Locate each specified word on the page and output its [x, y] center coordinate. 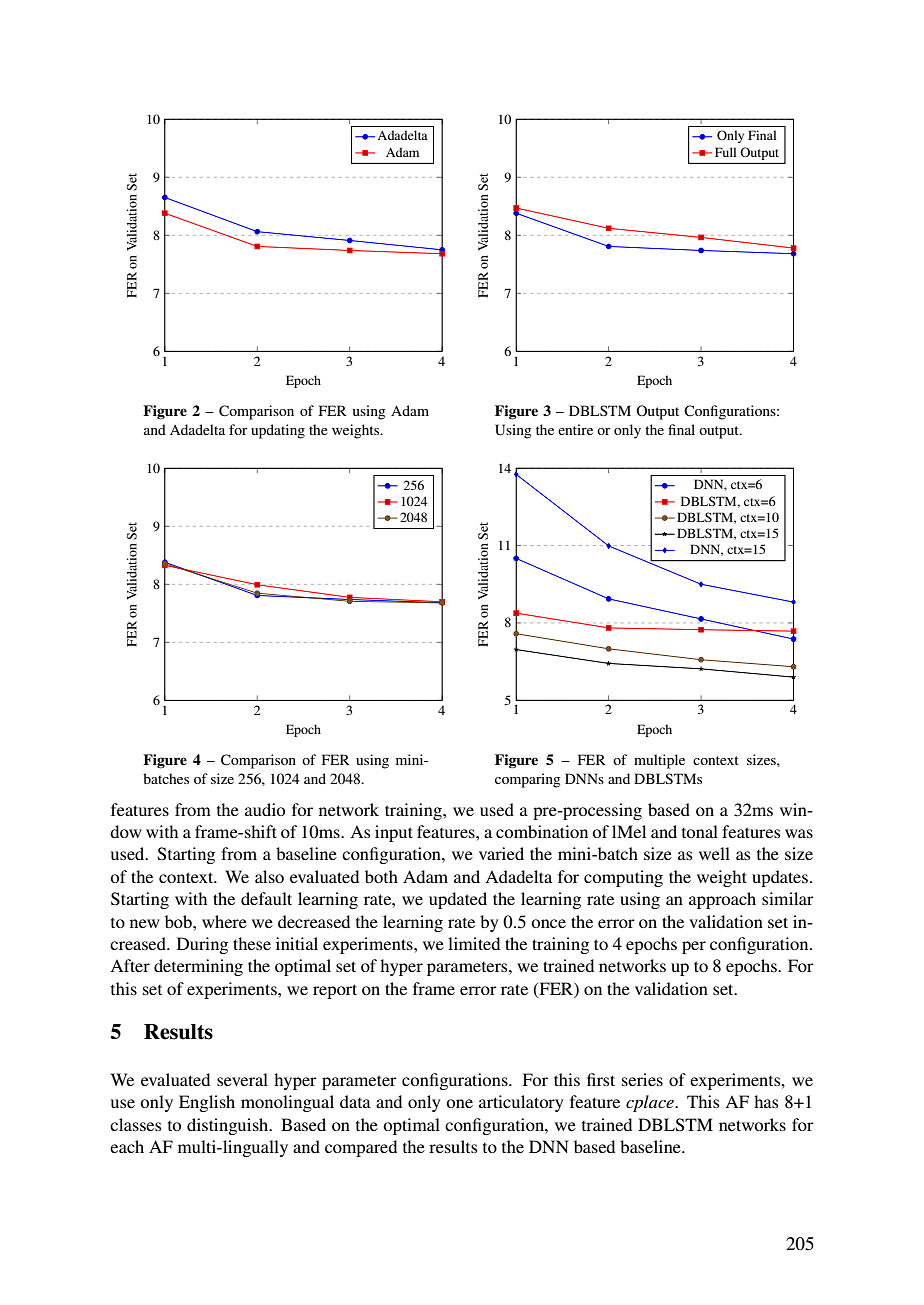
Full [725, 152]
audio [265, 809]
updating [278, 431]
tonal [700, 831]
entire [575, 429]
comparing [528, 780]
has [766, 1101]
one [459, 1103]
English [207, 1103]
